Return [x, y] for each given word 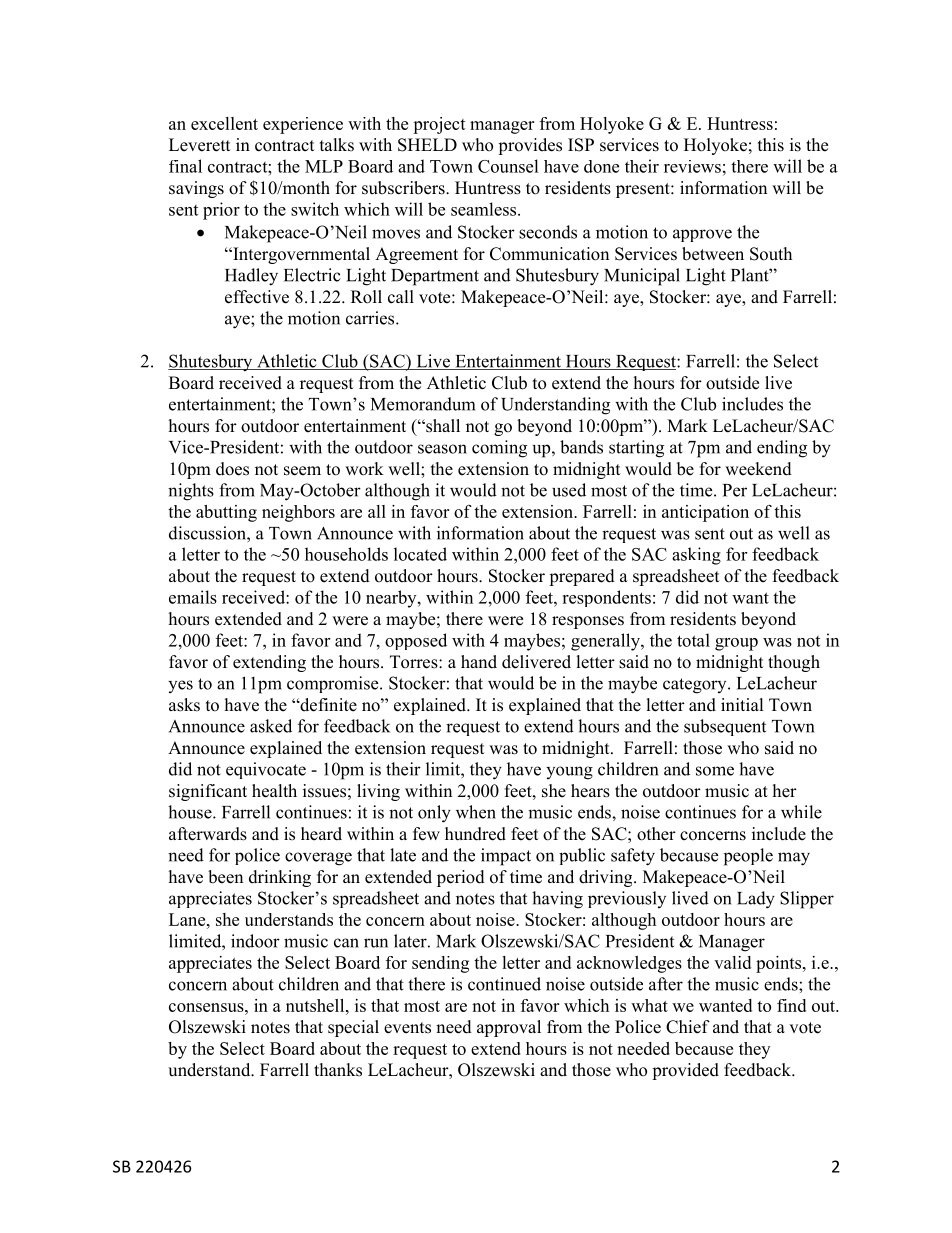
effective [257, 297]
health [274, 791]
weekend [758, 469]
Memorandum [423, 404]
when [476, 812]
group [736, 644]
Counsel [508, 166]
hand [479, 662]
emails [193, 597]
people [748, 857]
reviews [692, 166]
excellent [224, 123]
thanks [338, 1070]
